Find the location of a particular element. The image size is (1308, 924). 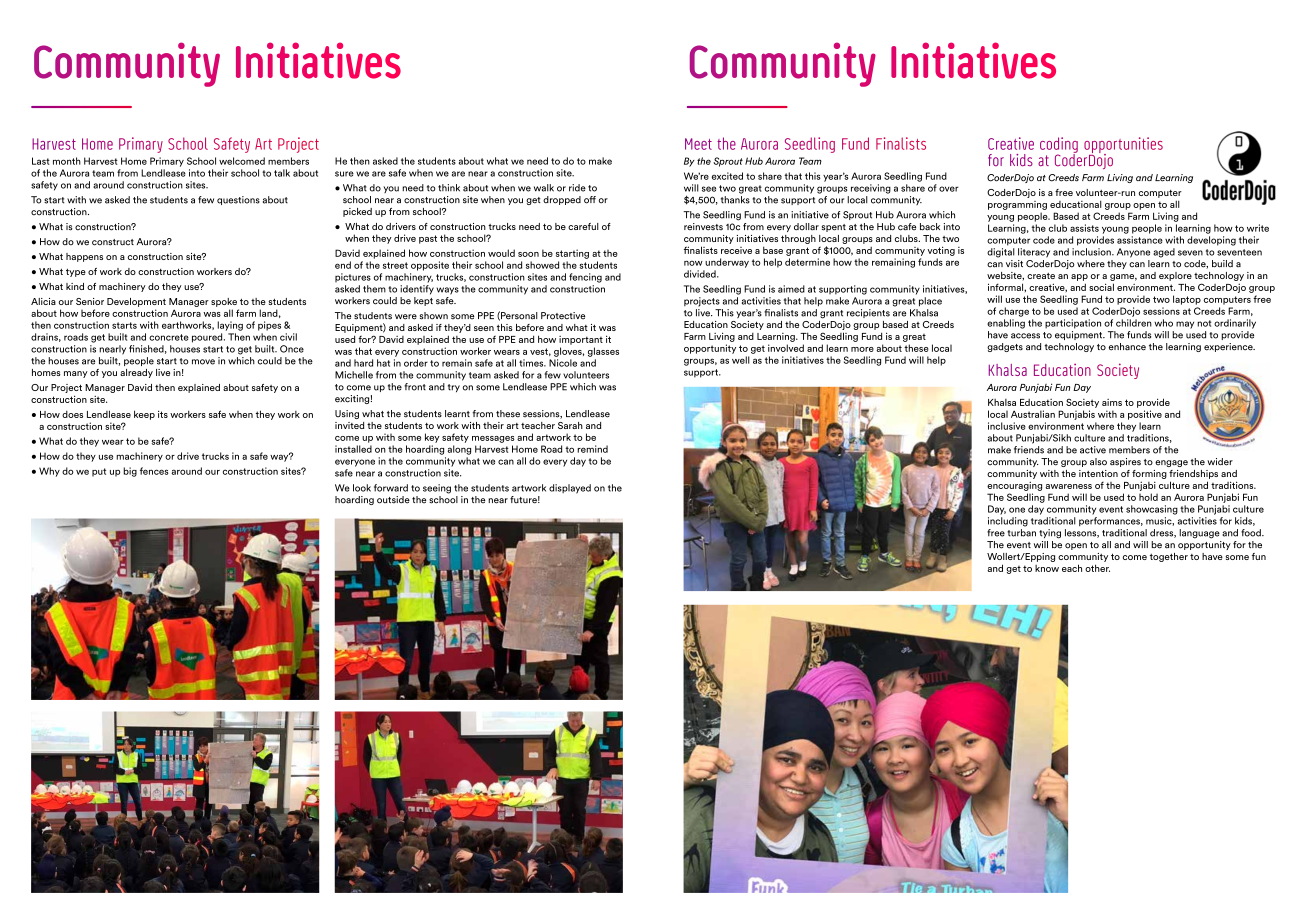

opportunities is located at coordinates (1123, 146).
